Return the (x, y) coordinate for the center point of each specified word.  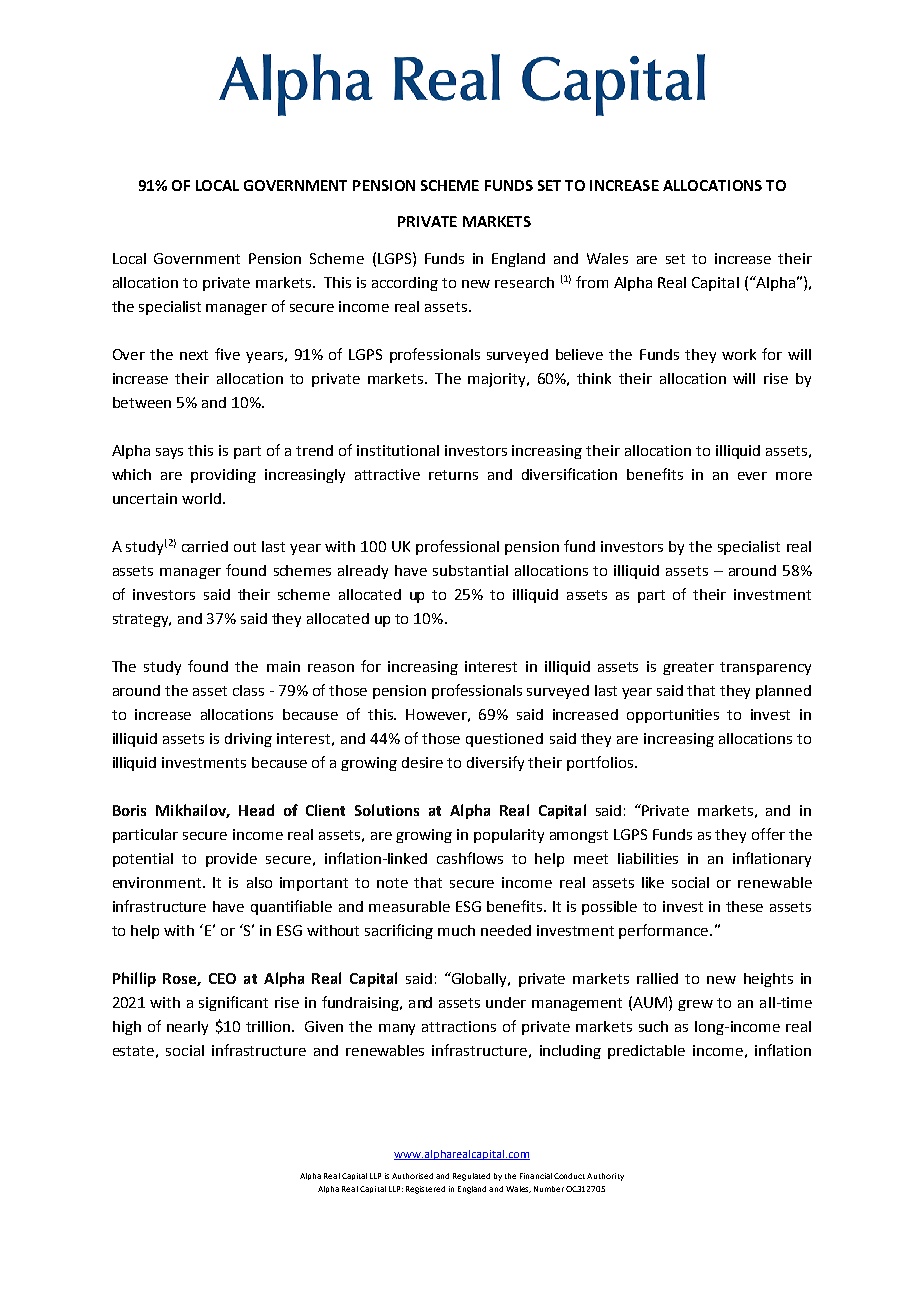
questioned (504, 740)
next (194, 355)
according (405, 284)
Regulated (471, 1177)
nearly (187, 1028)
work (739, 354)
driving (248, 740)
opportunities (673, 716)
